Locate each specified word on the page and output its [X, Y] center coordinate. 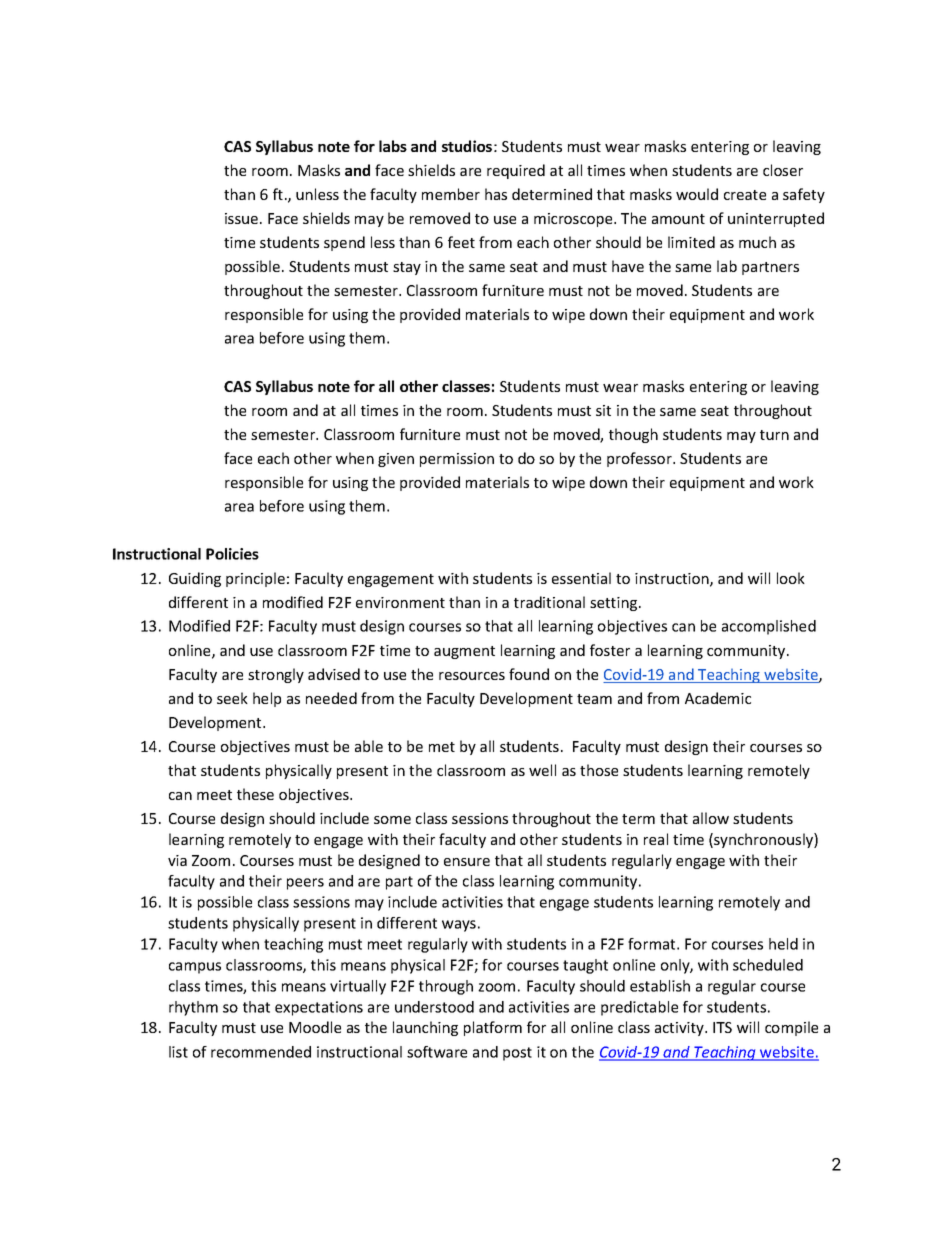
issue [243, 218]
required [516, 171]
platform [493, 1028]
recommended [261, 1052]
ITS [722, 1027]
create [745, 195]
